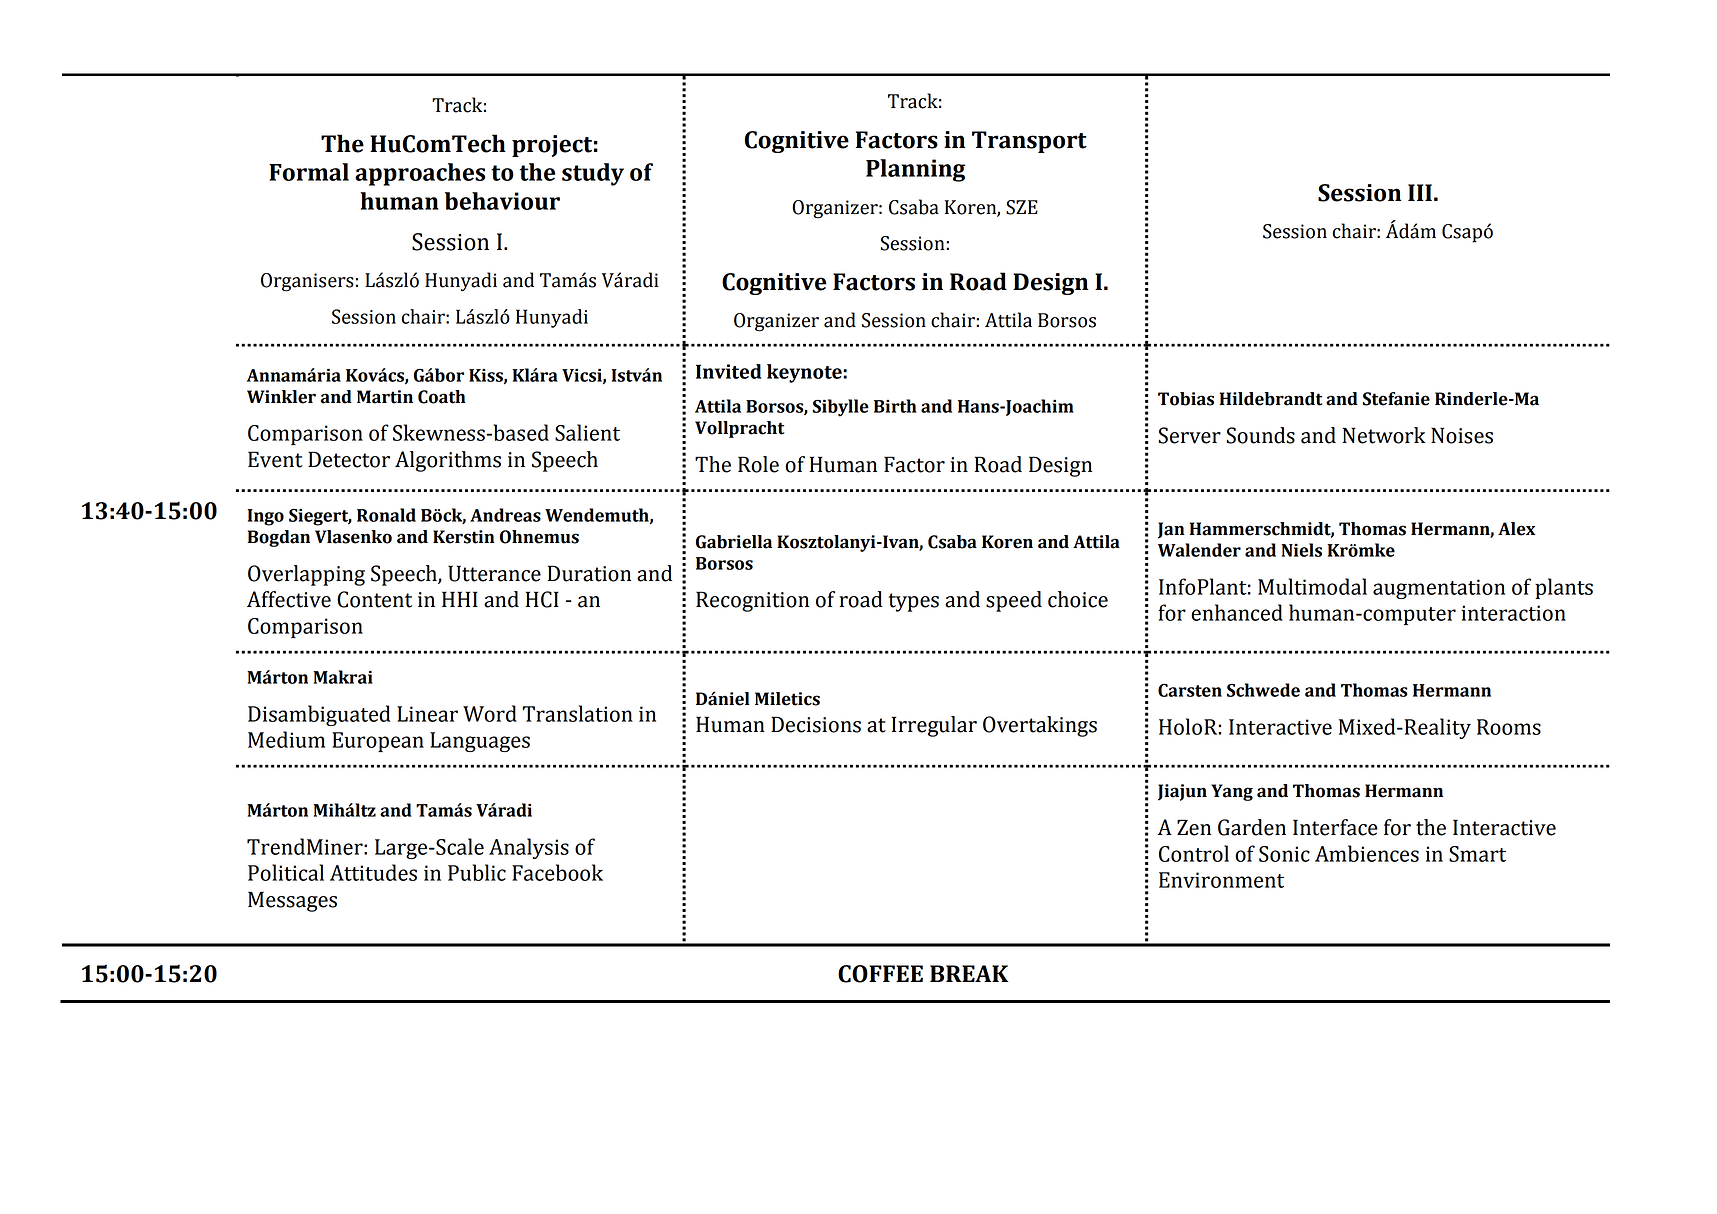 The image size is (1717, 1214). Describe the element at coordinates (307, 282) in the screenshot. I see `Organisers` at that location.
